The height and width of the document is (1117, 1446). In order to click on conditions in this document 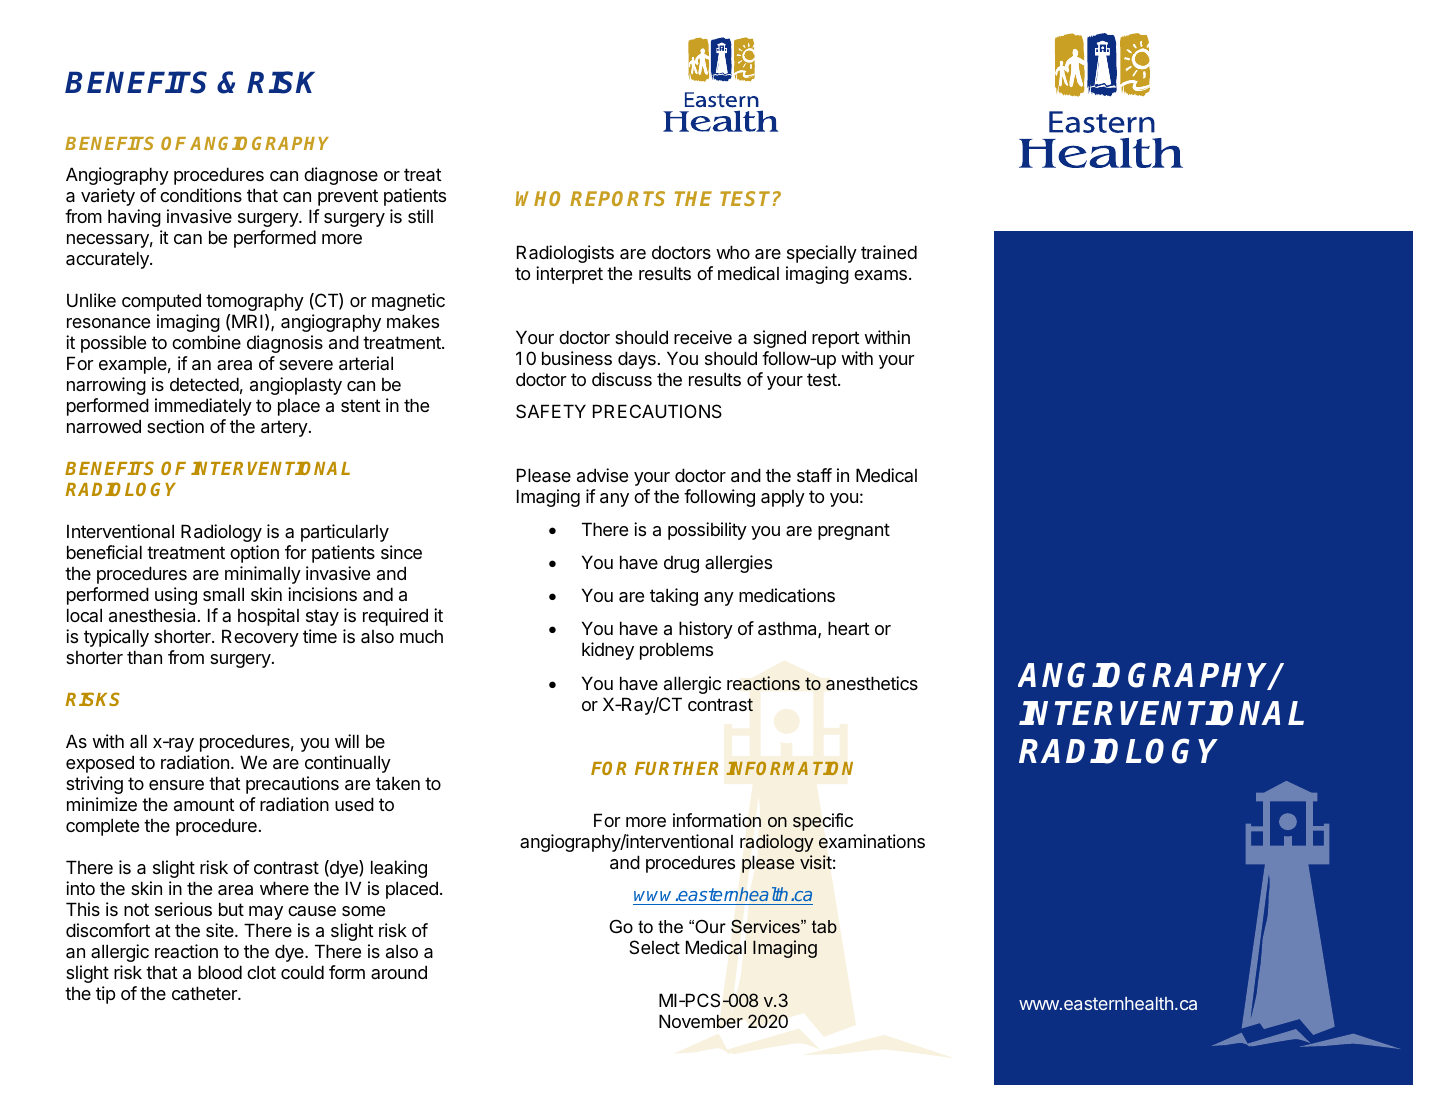, I will do `click(201, 195)`.
